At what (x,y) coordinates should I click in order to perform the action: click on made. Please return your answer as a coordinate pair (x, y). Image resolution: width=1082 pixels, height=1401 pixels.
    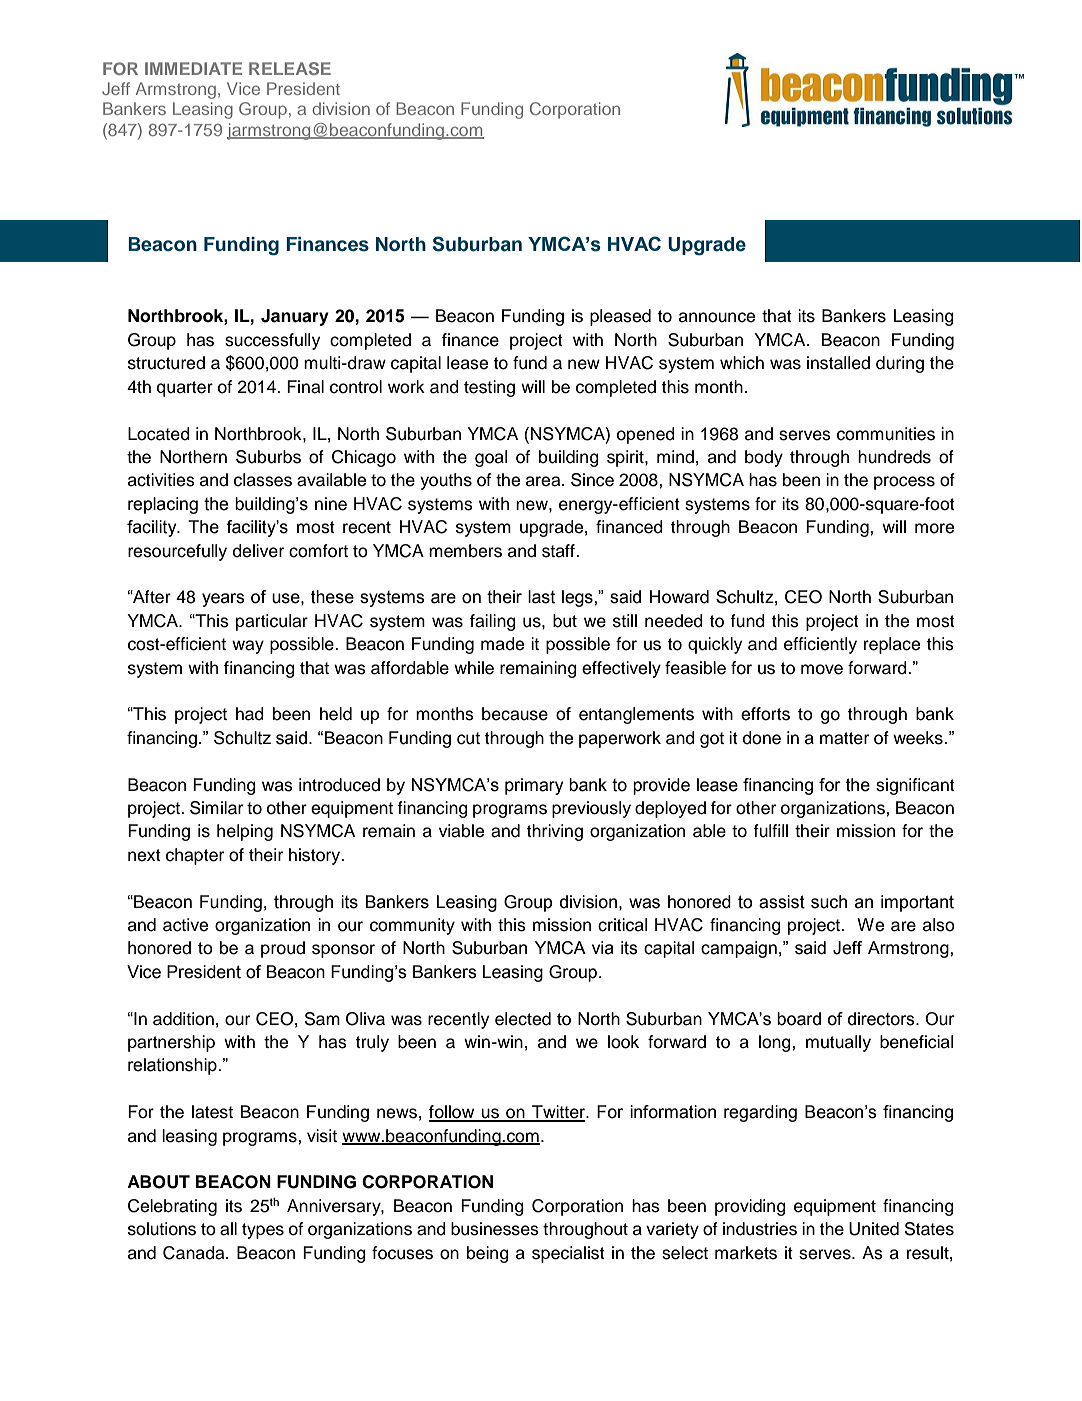
    Looking at the image, I should click on (502, 644).
